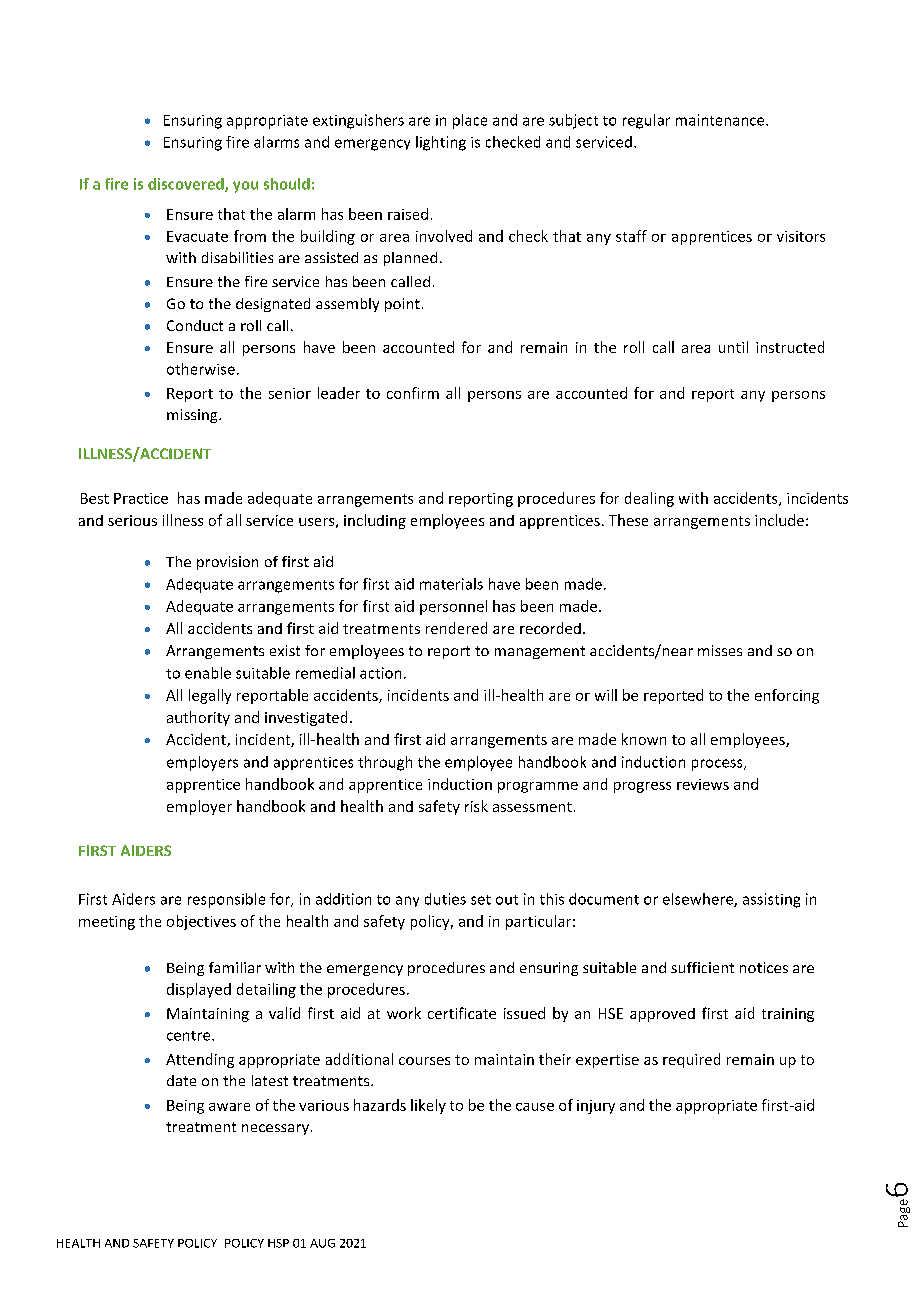  Describe the element at coordinates (201, 922) in the screenshot. I see `objectives` at that location.
